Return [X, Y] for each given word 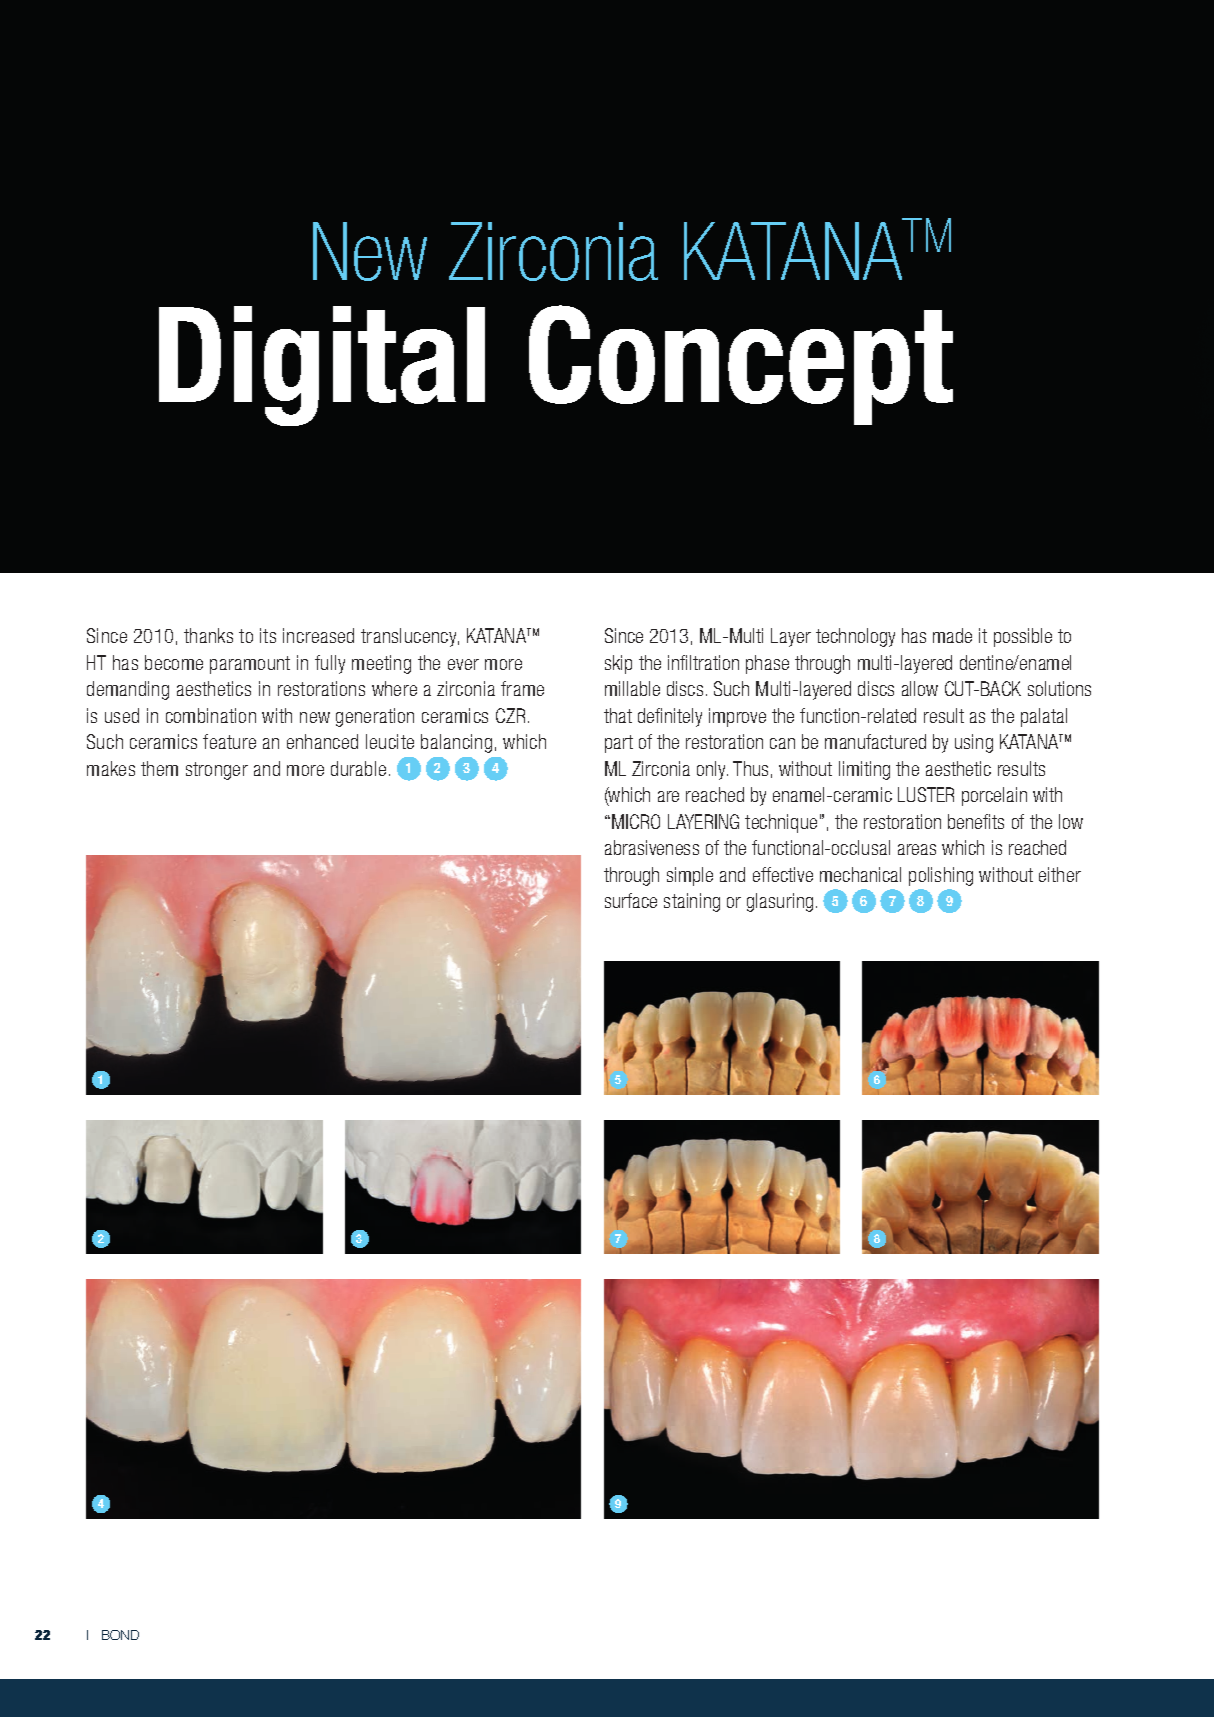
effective [783, 874]
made [952, 635]
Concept [741, 365]
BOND [120, 1635]
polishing [941, 876]
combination [211, 715]
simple [690, 876]
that [618, 715]
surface [631, 900]
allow [920, 688]
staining [692, 902]
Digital [322, 366]
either [1060, 874]
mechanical [860, 874]
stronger [217, 771]
